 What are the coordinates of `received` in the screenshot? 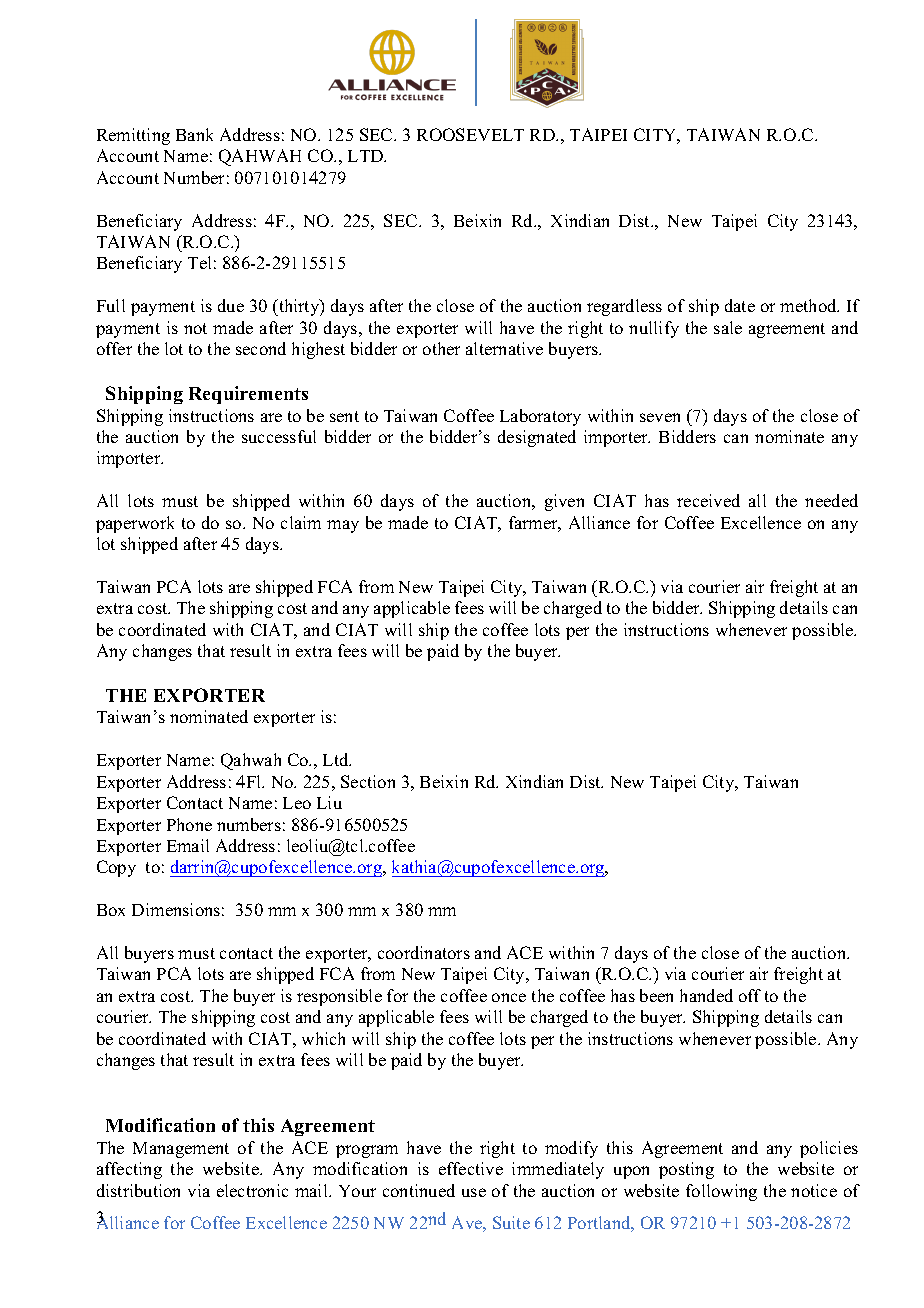 It's located at (708, 500).
